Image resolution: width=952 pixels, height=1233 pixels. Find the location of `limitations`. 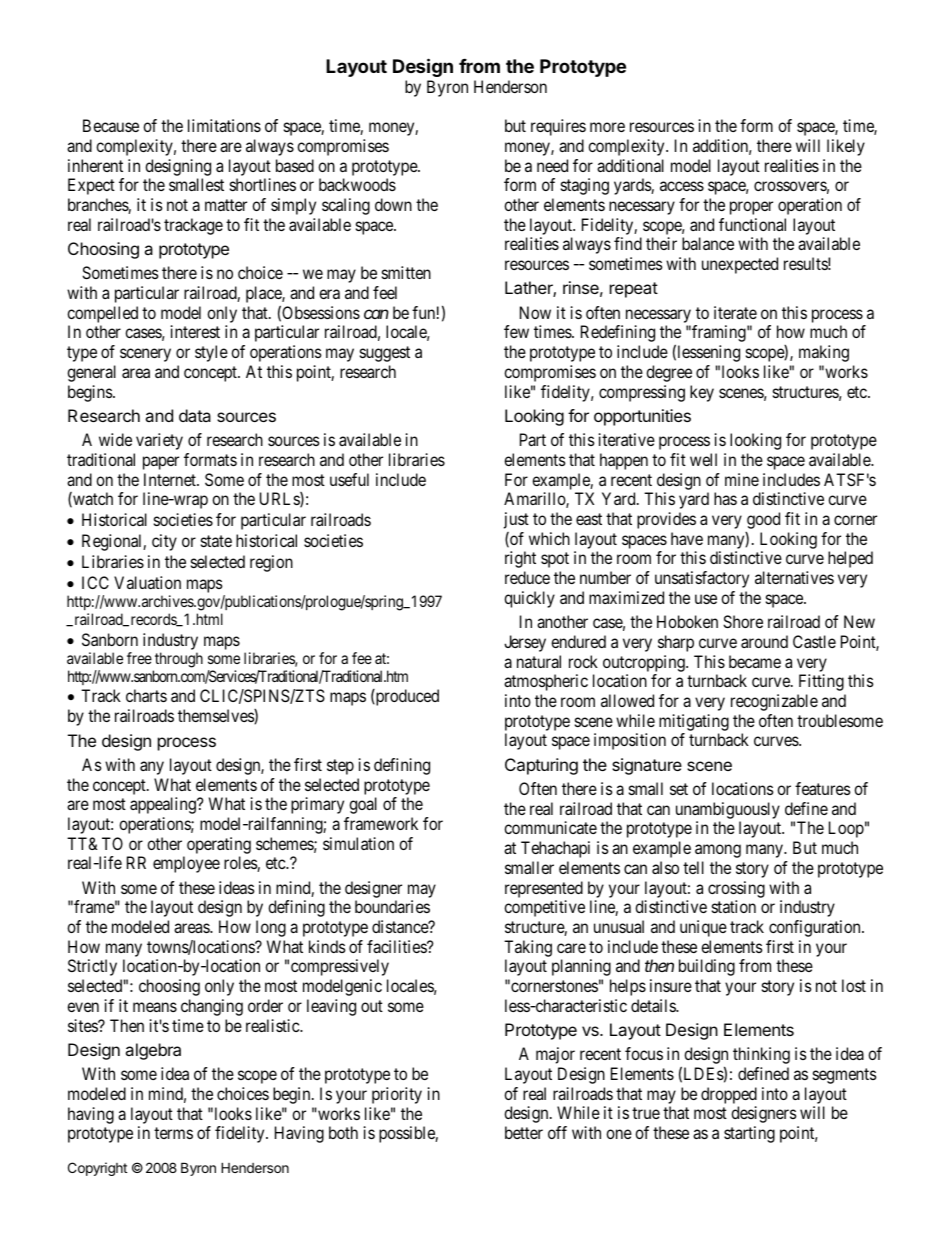

limitations is located at coordinates (224, 125).
